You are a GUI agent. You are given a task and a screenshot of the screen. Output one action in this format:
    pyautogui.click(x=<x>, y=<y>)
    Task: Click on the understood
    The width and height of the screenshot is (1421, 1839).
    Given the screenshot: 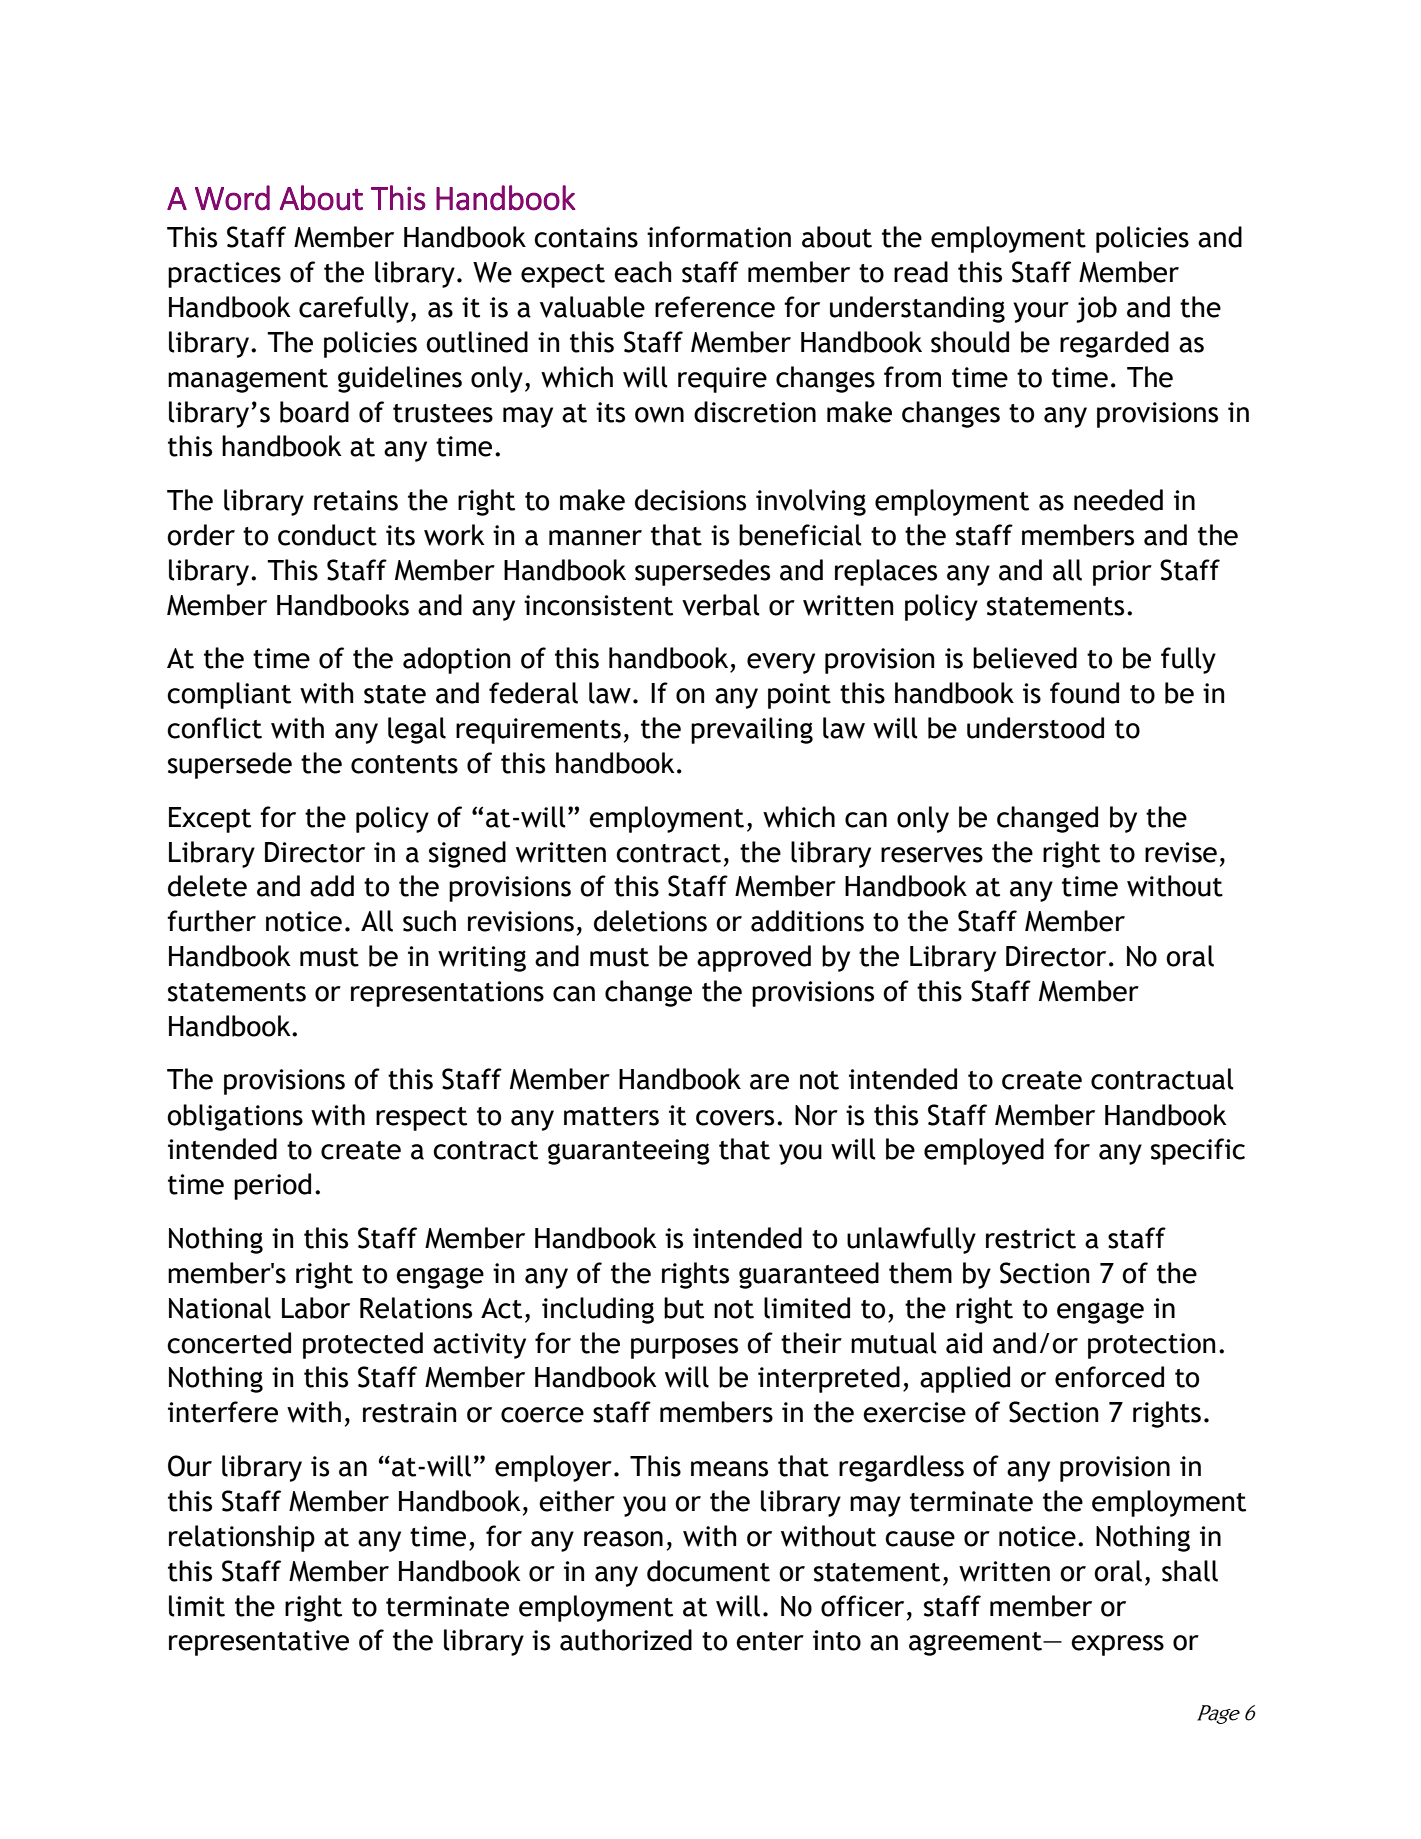 What is the action you would take?
    pyautogui.click(x=1035, y=728)
